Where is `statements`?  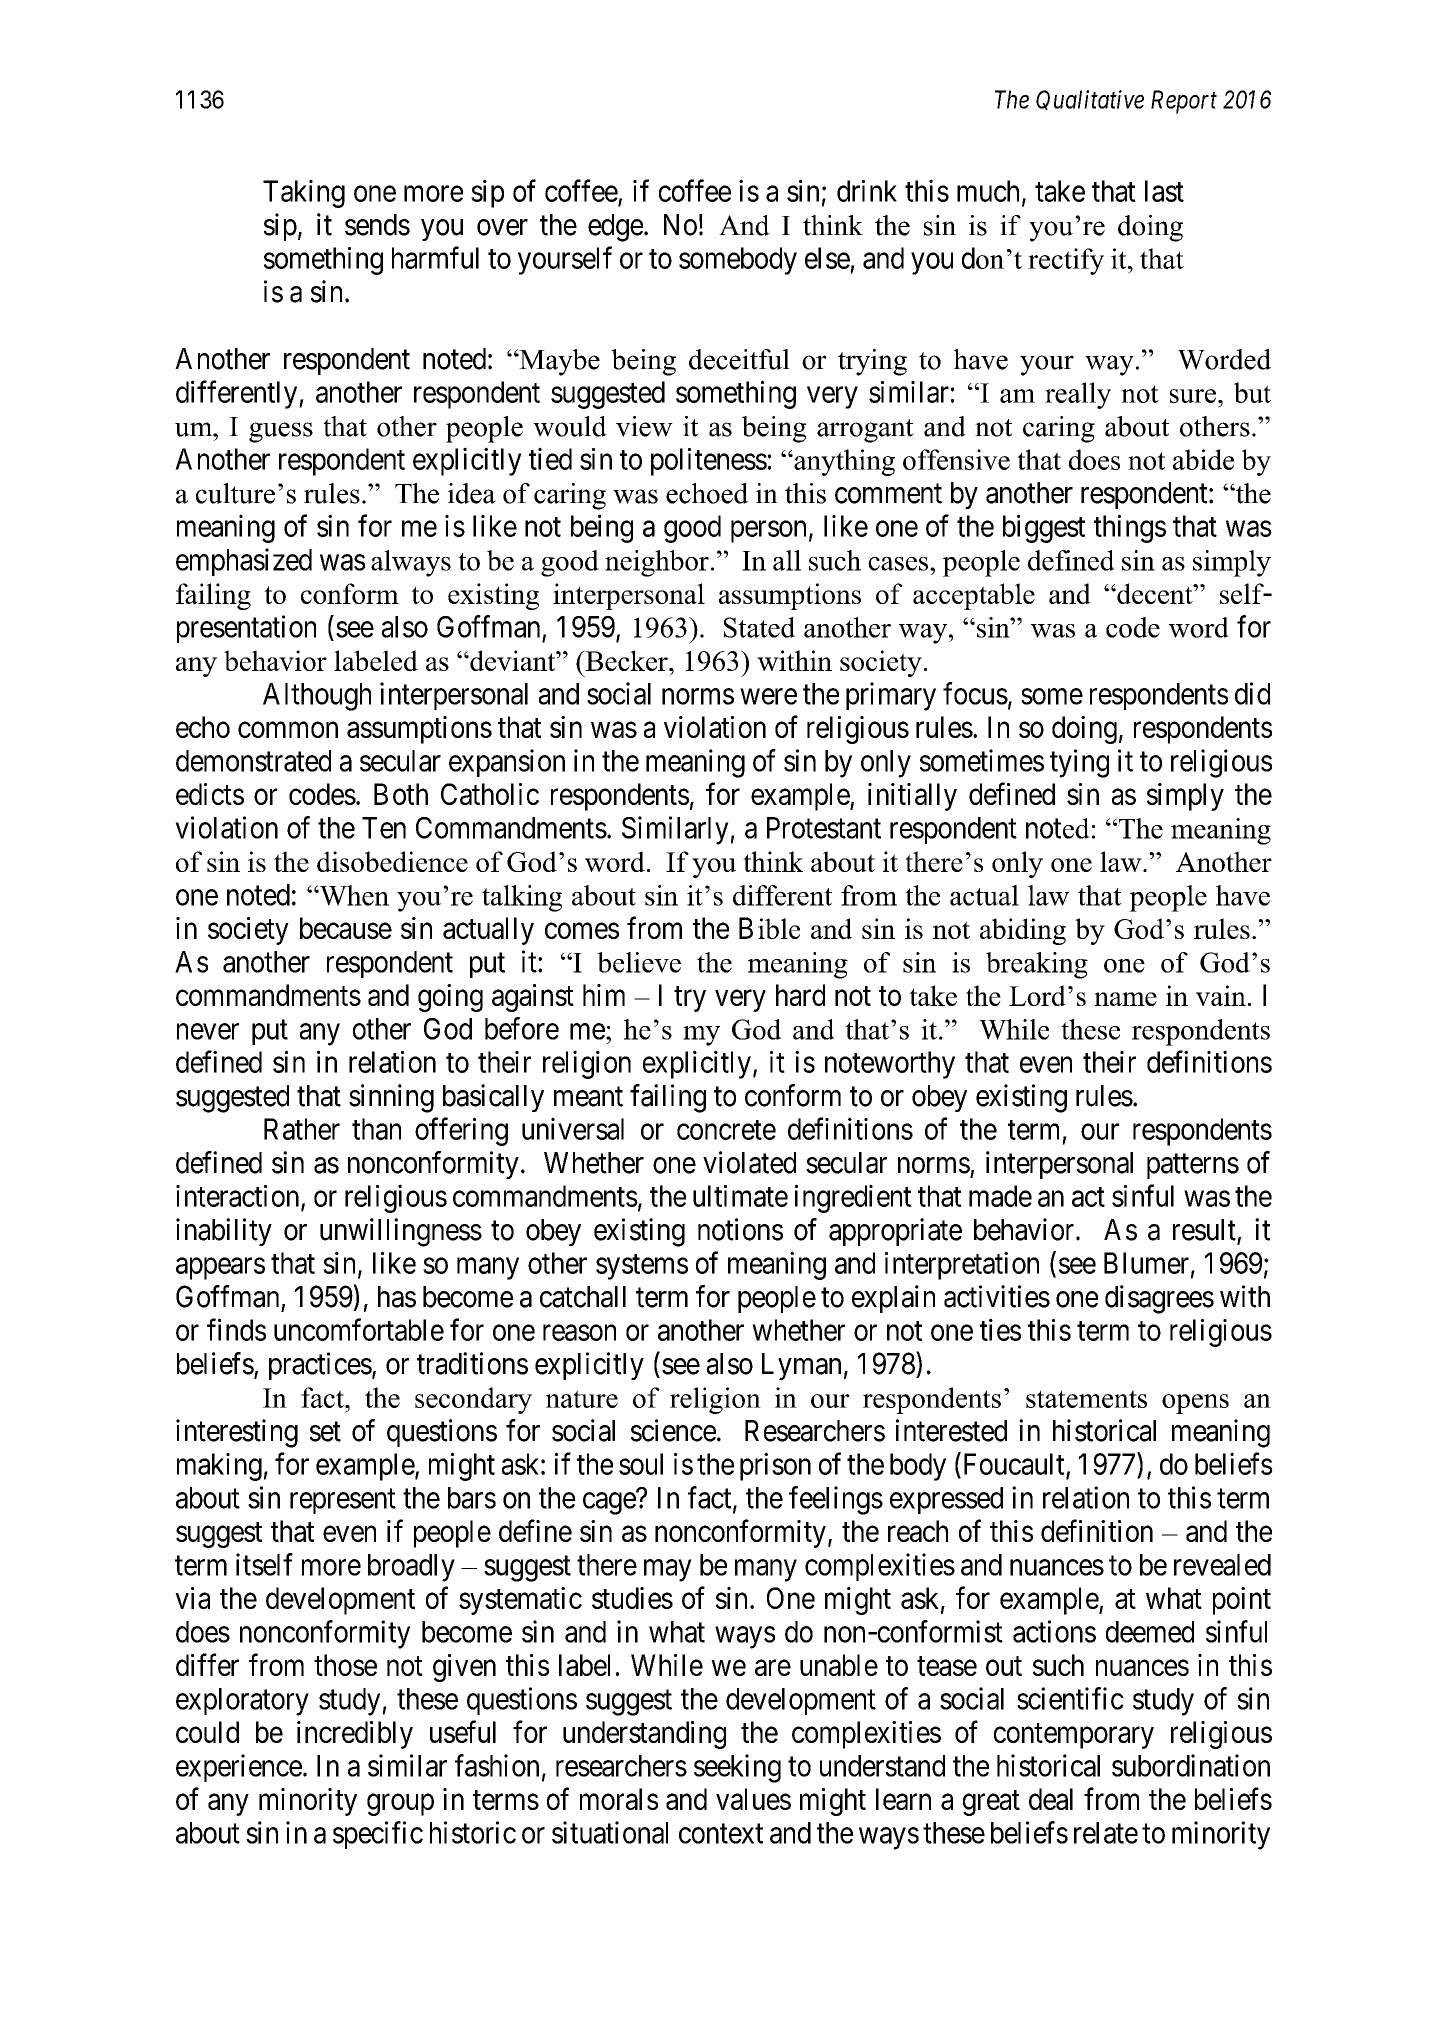 statements is located at coordinates (1086, 1399).
